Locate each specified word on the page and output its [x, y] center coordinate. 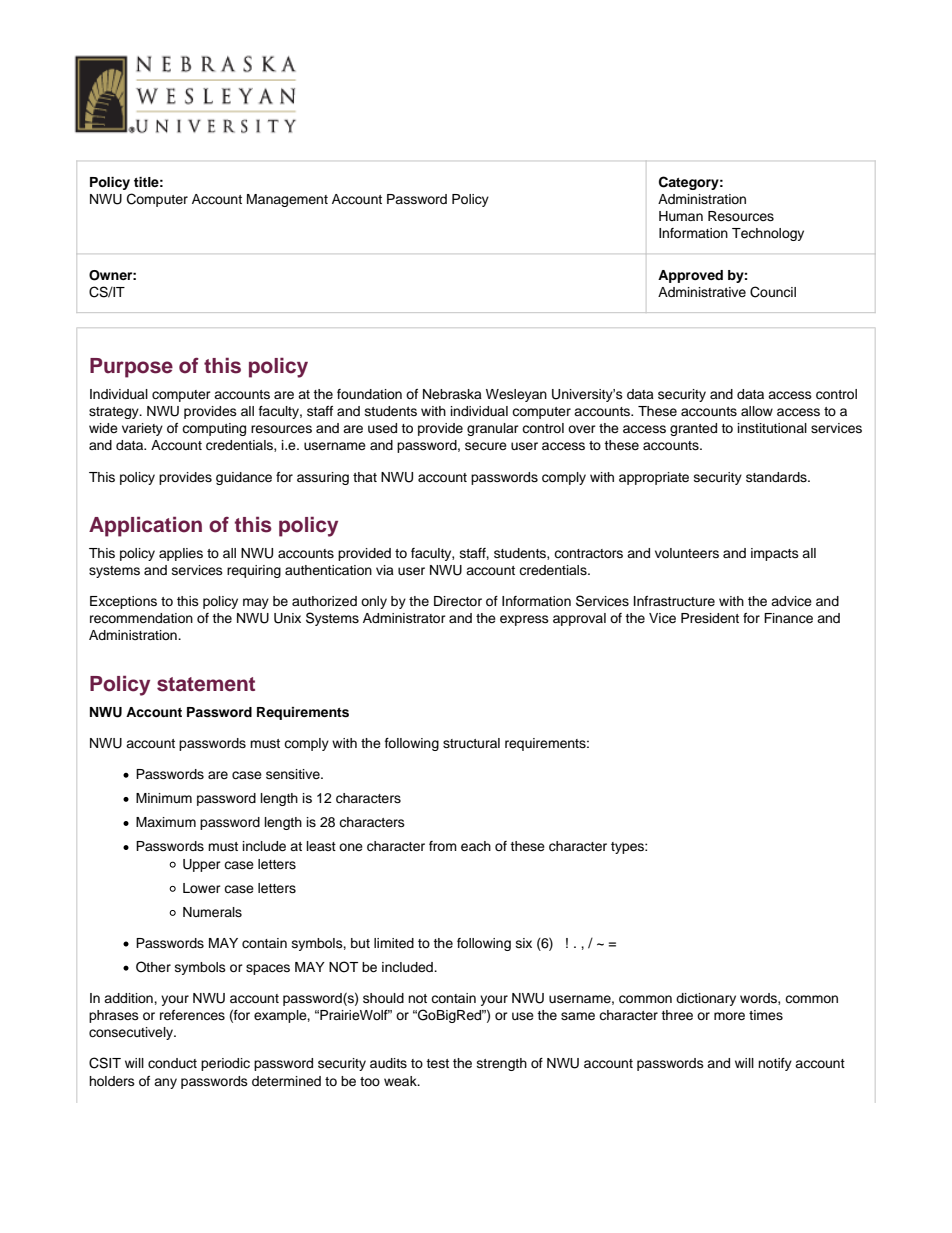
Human [681, 216]
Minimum [164, 798]
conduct [172, 1063]
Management [287, 200]
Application [145, 526]
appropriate [654, 478]
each [476, 846]
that [365, 477]
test [437, 1063]
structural [471, 743]
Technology [768, 234]
